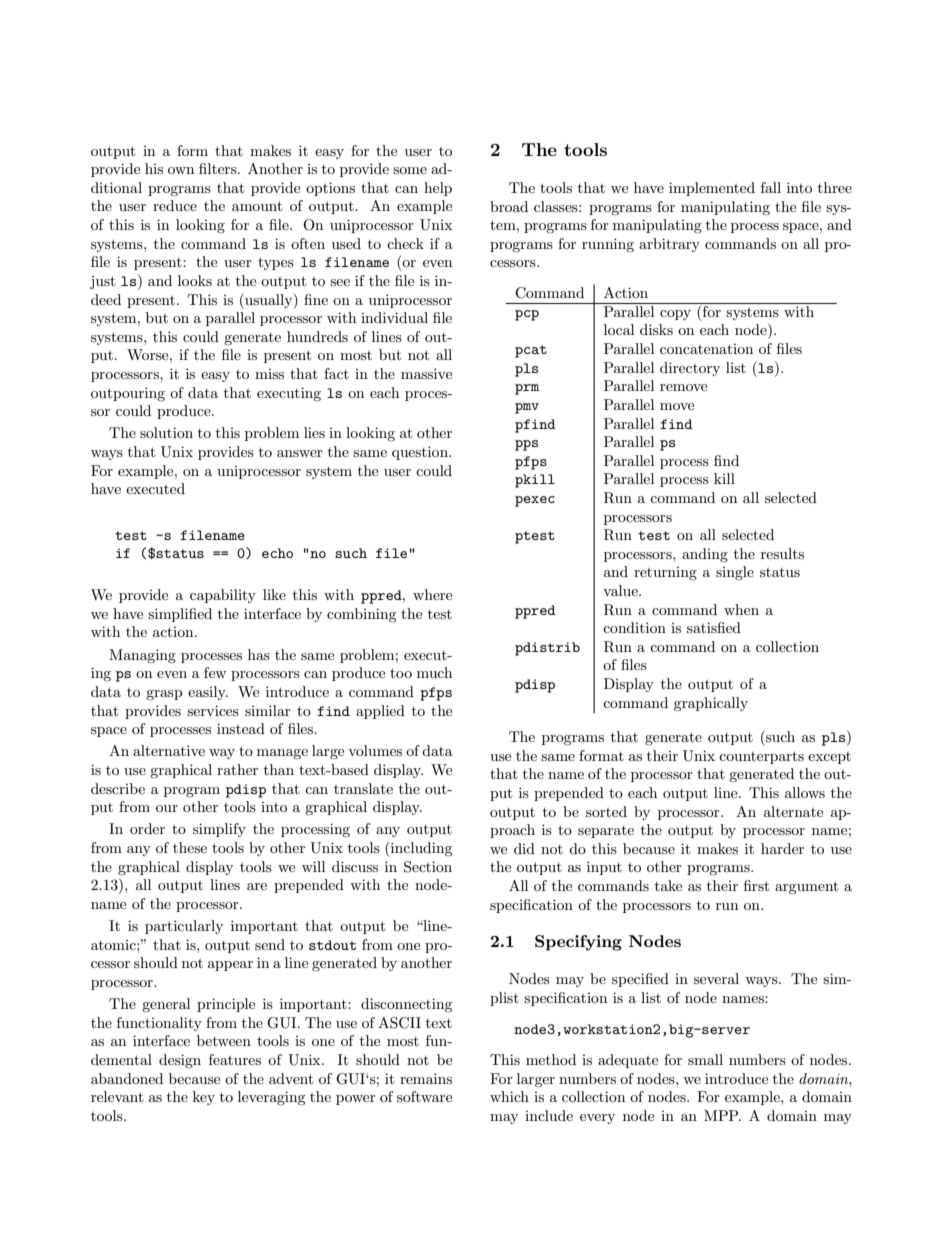 The height and width of the screenshot is (1233, 952). I want to click on help, so click(438, 189).
